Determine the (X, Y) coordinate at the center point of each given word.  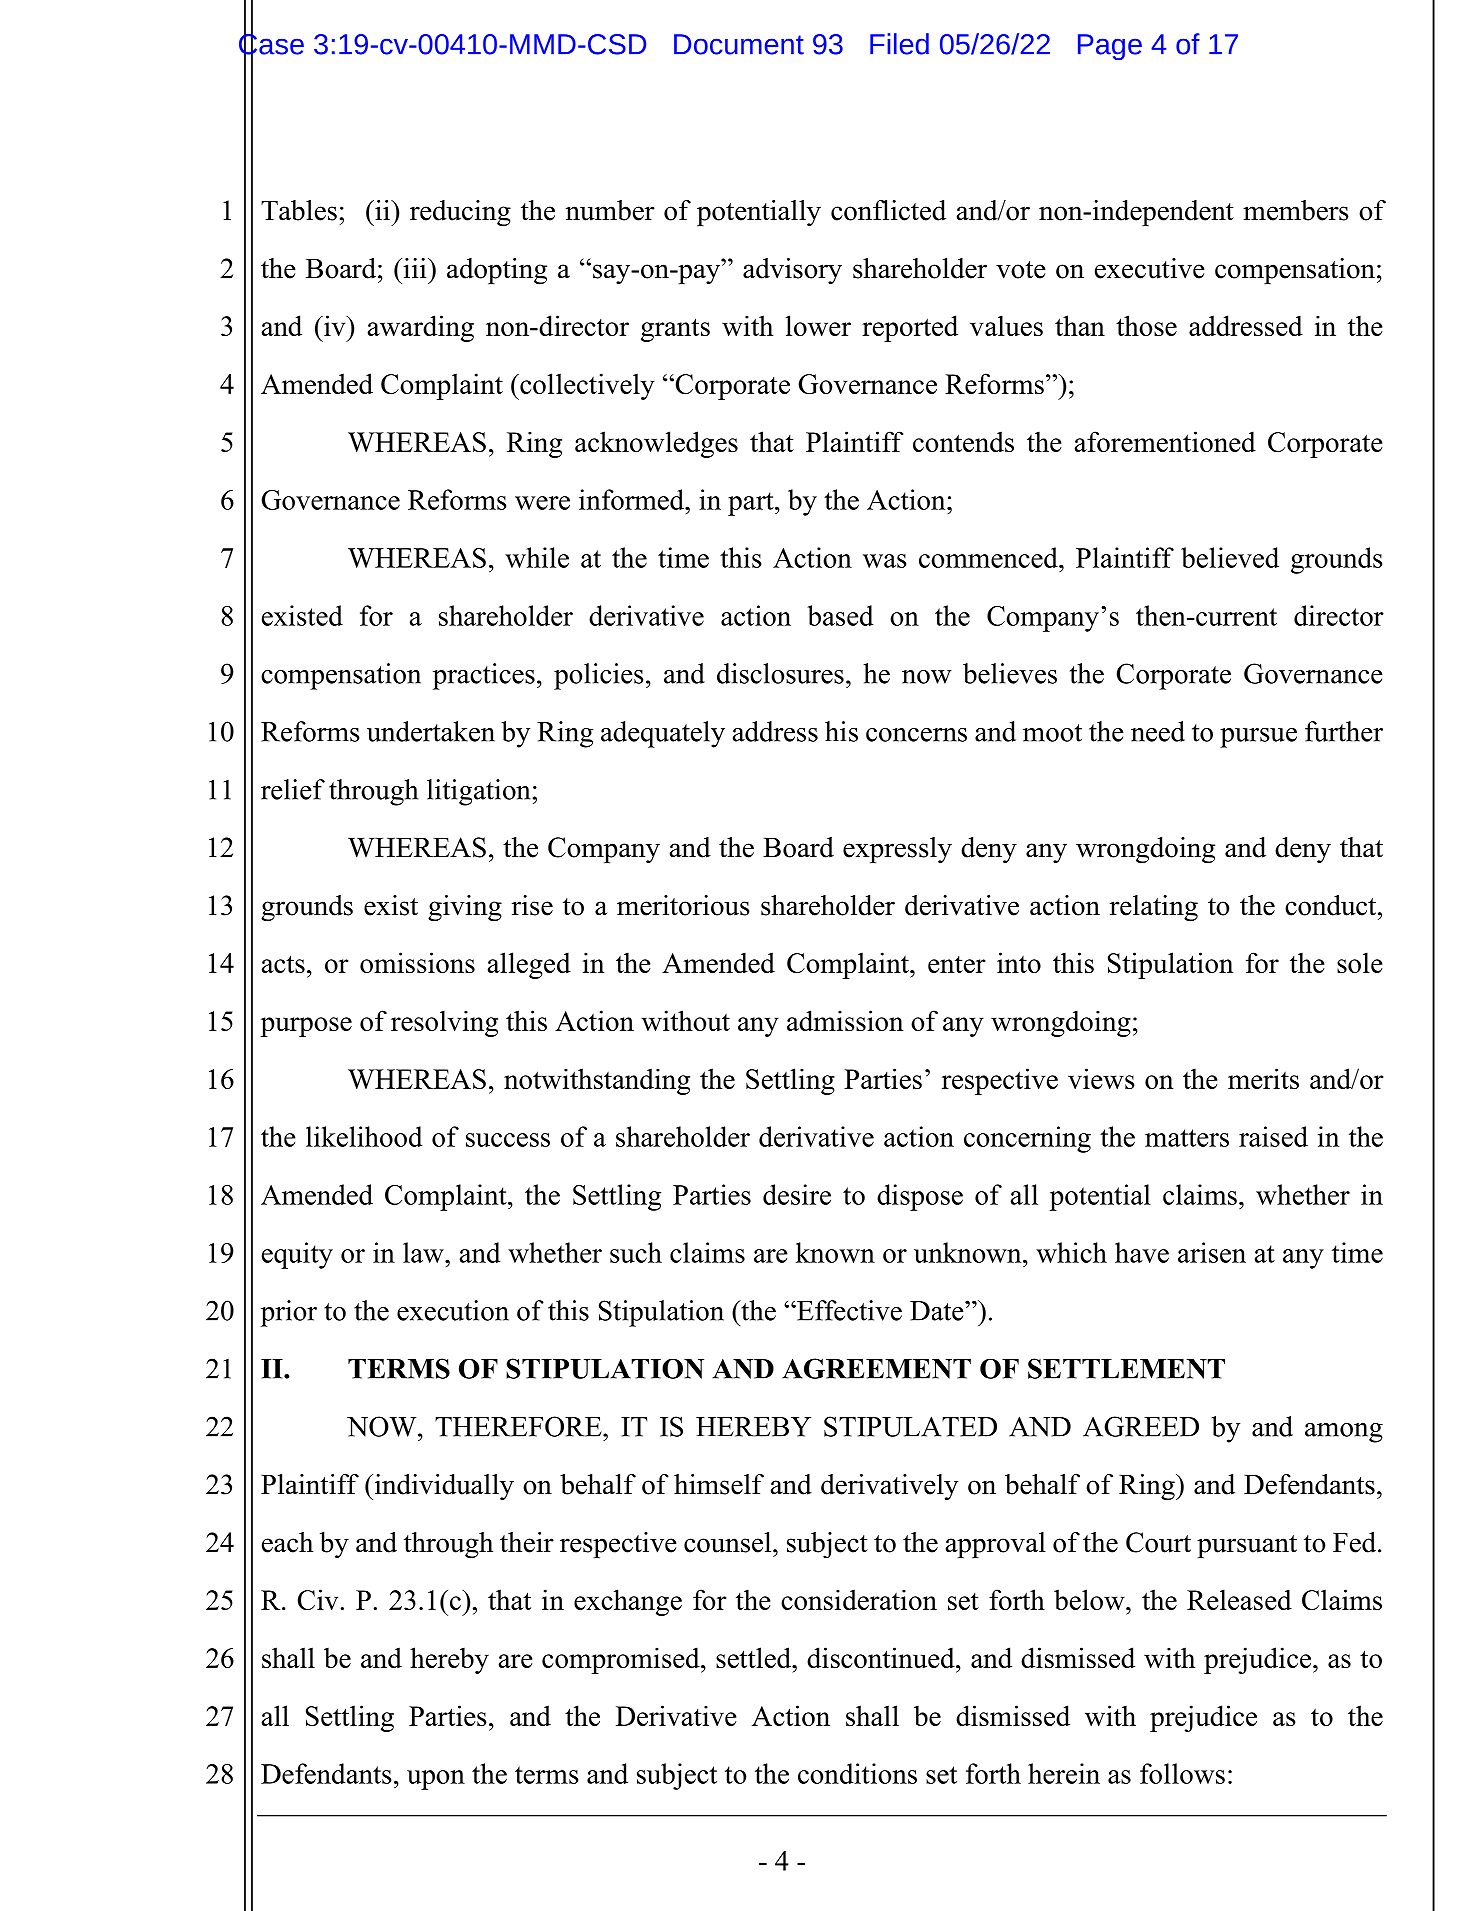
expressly (897, 850)
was (884, 561)
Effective (848, 1310)
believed (1230, 557)
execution (453, 1310)
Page (1110, 47)
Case (271, 44)
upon (436, 1780)
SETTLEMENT (1126, 1368)
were (542, 503)
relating (1154, 908)
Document (739, 44)
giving (465, 908)
